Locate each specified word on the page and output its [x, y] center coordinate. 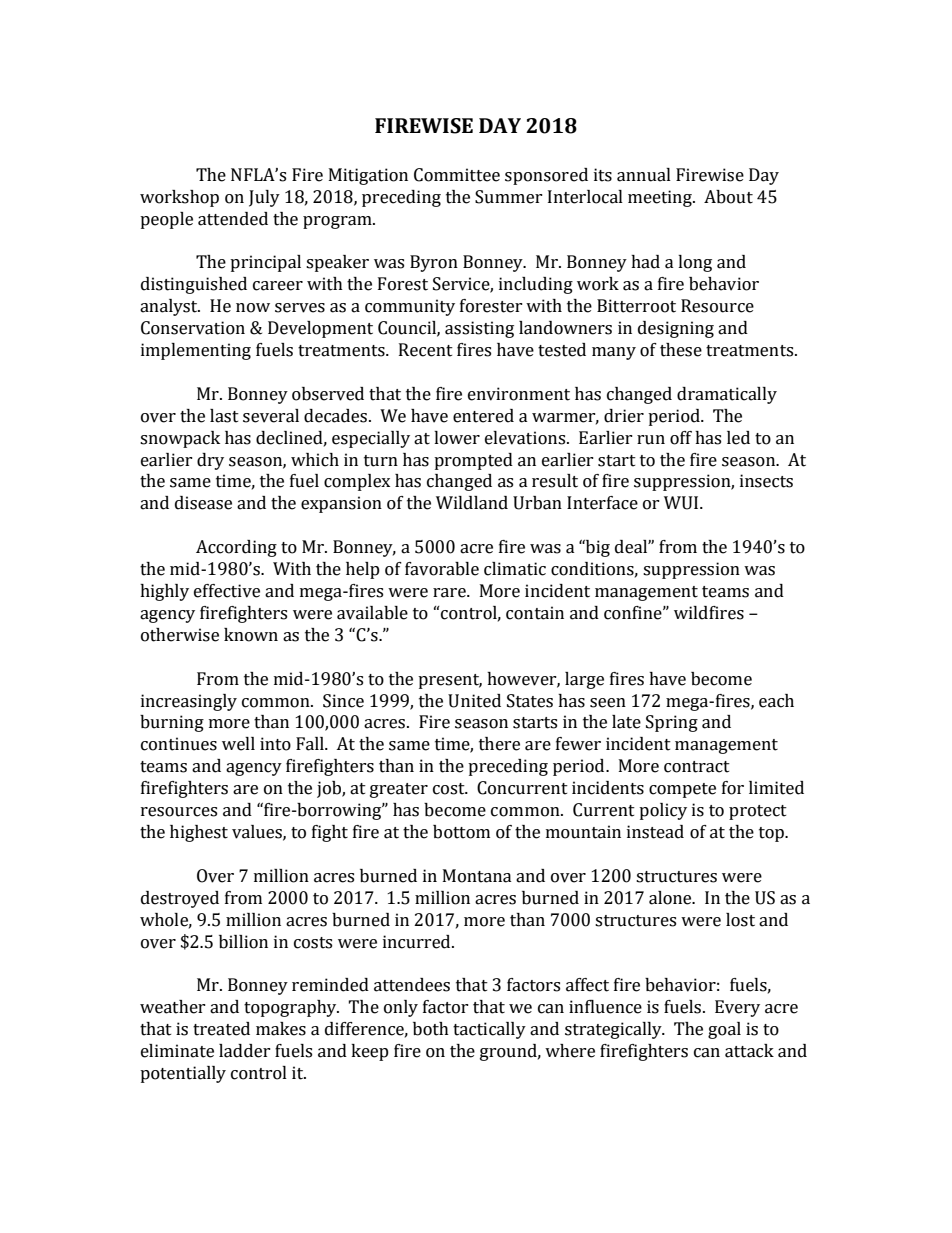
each [776, 701]
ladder [245, 1051]
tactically [489, 1030]
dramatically [727, 395]
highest [199, 833]
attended [233, 219]
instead [655, 832]
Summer [509, 197]
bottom [461, 832]
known [251, 635]
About [728, 197]
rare [450, 593]
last [224, 416]
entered [483, 416]
